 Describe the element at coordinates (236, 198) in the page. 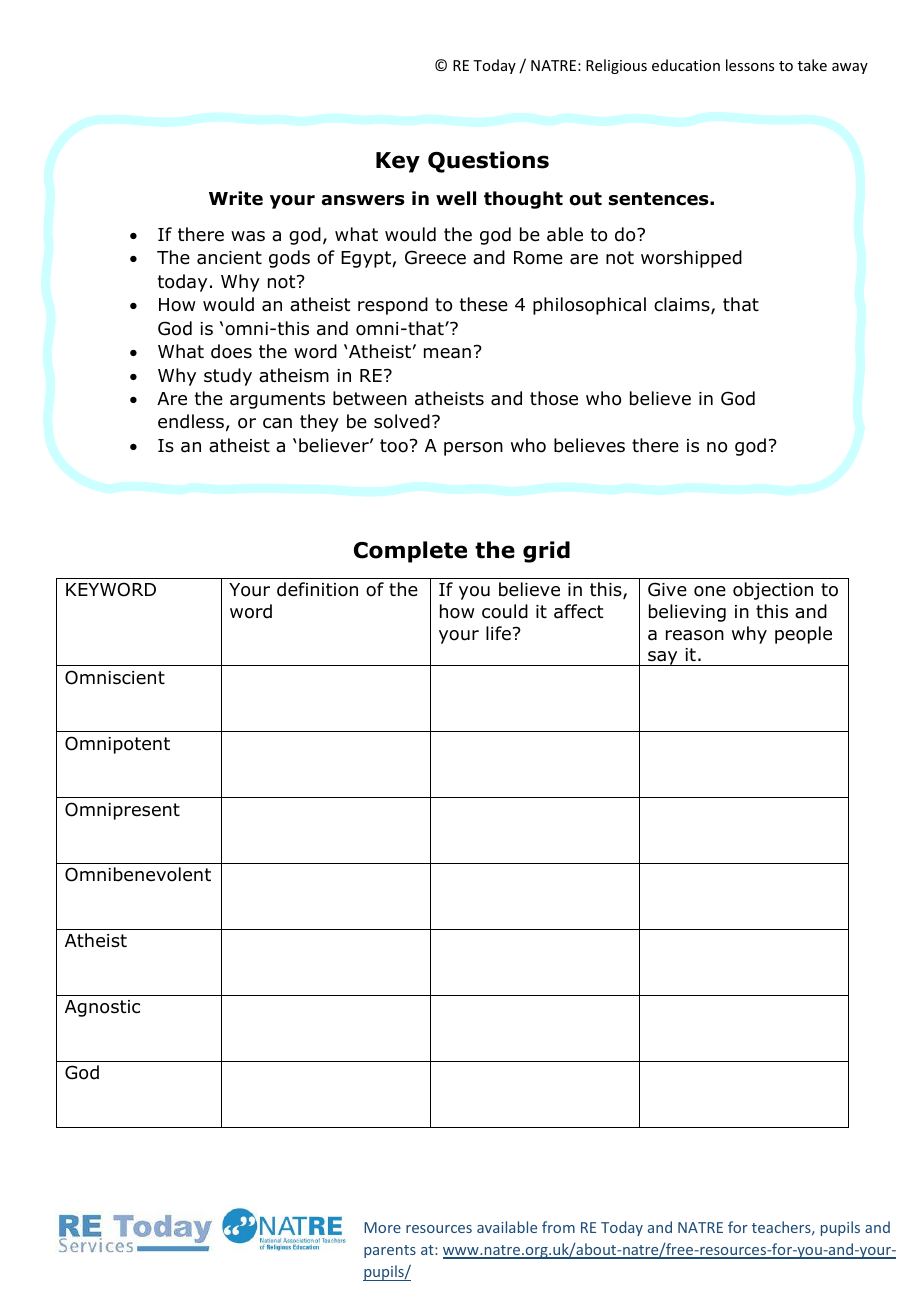

I see `Write` at that location.
